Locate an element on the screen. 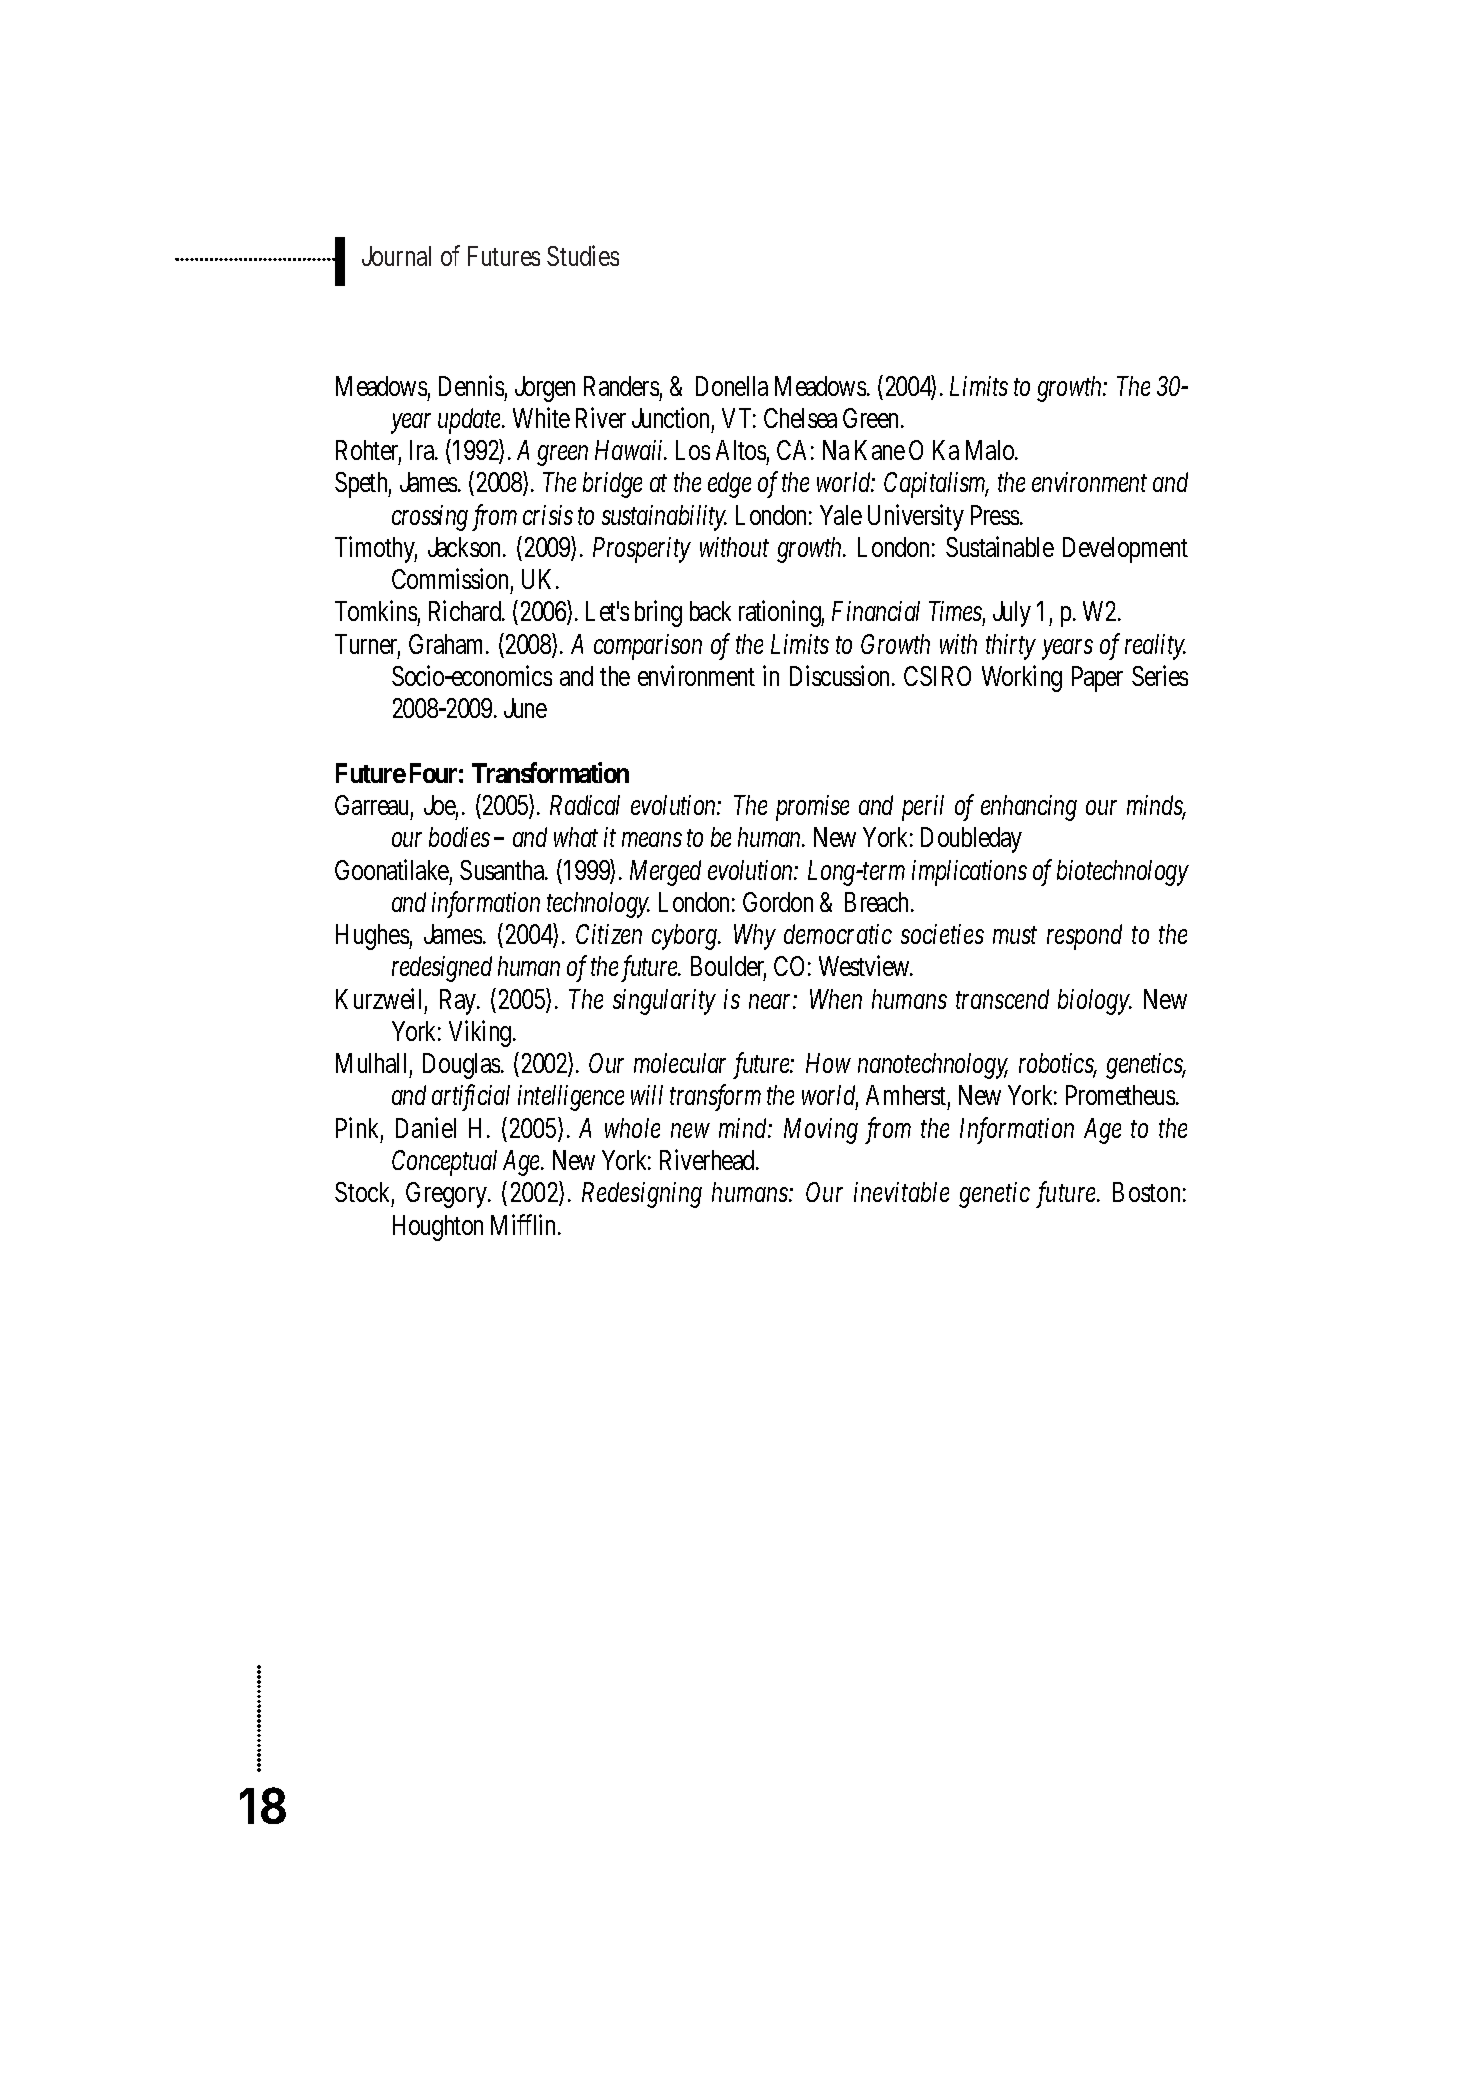  Gregory is located at coordinates (448, 1195).
